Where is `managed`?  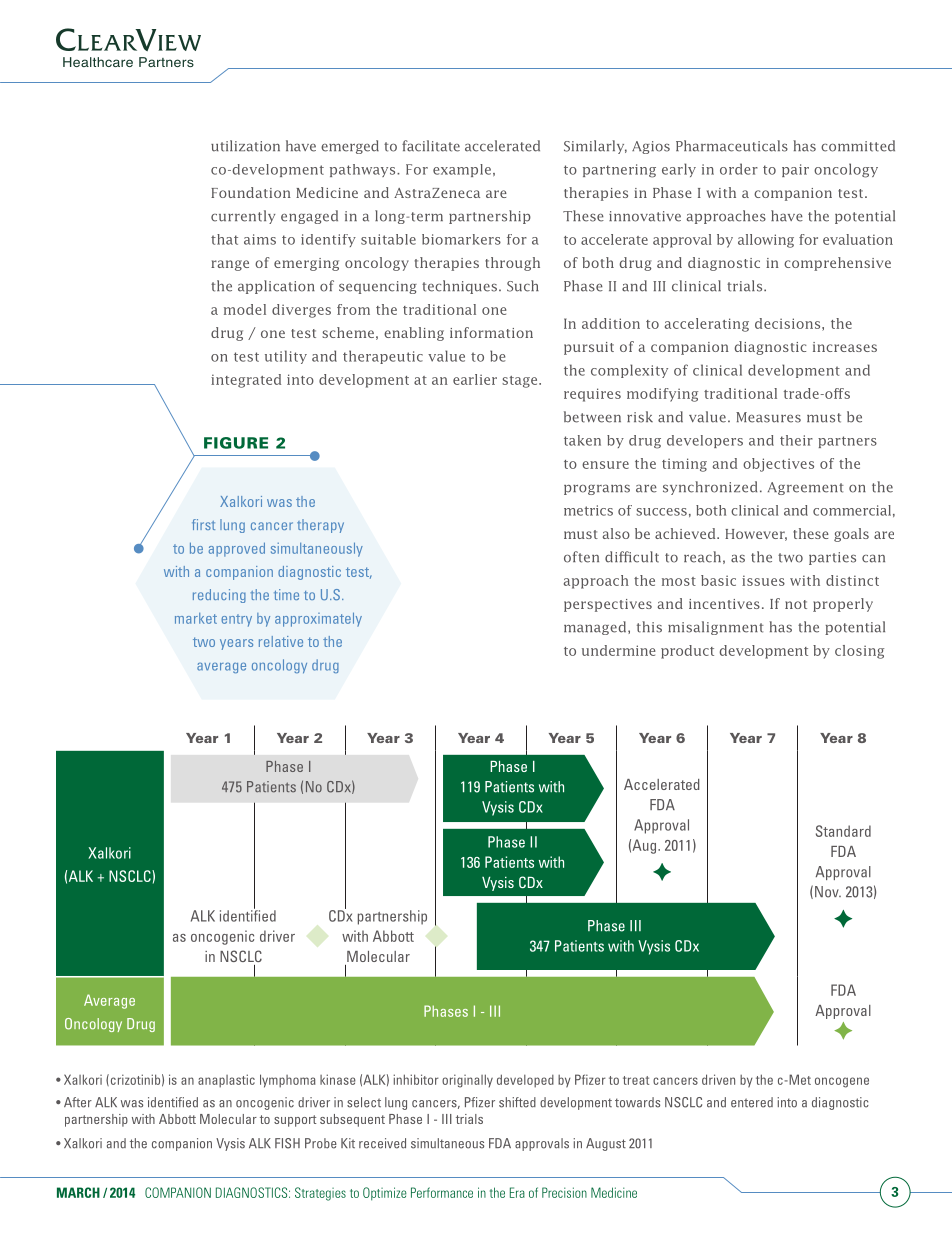
managed is located at coordinates (596, 628).
